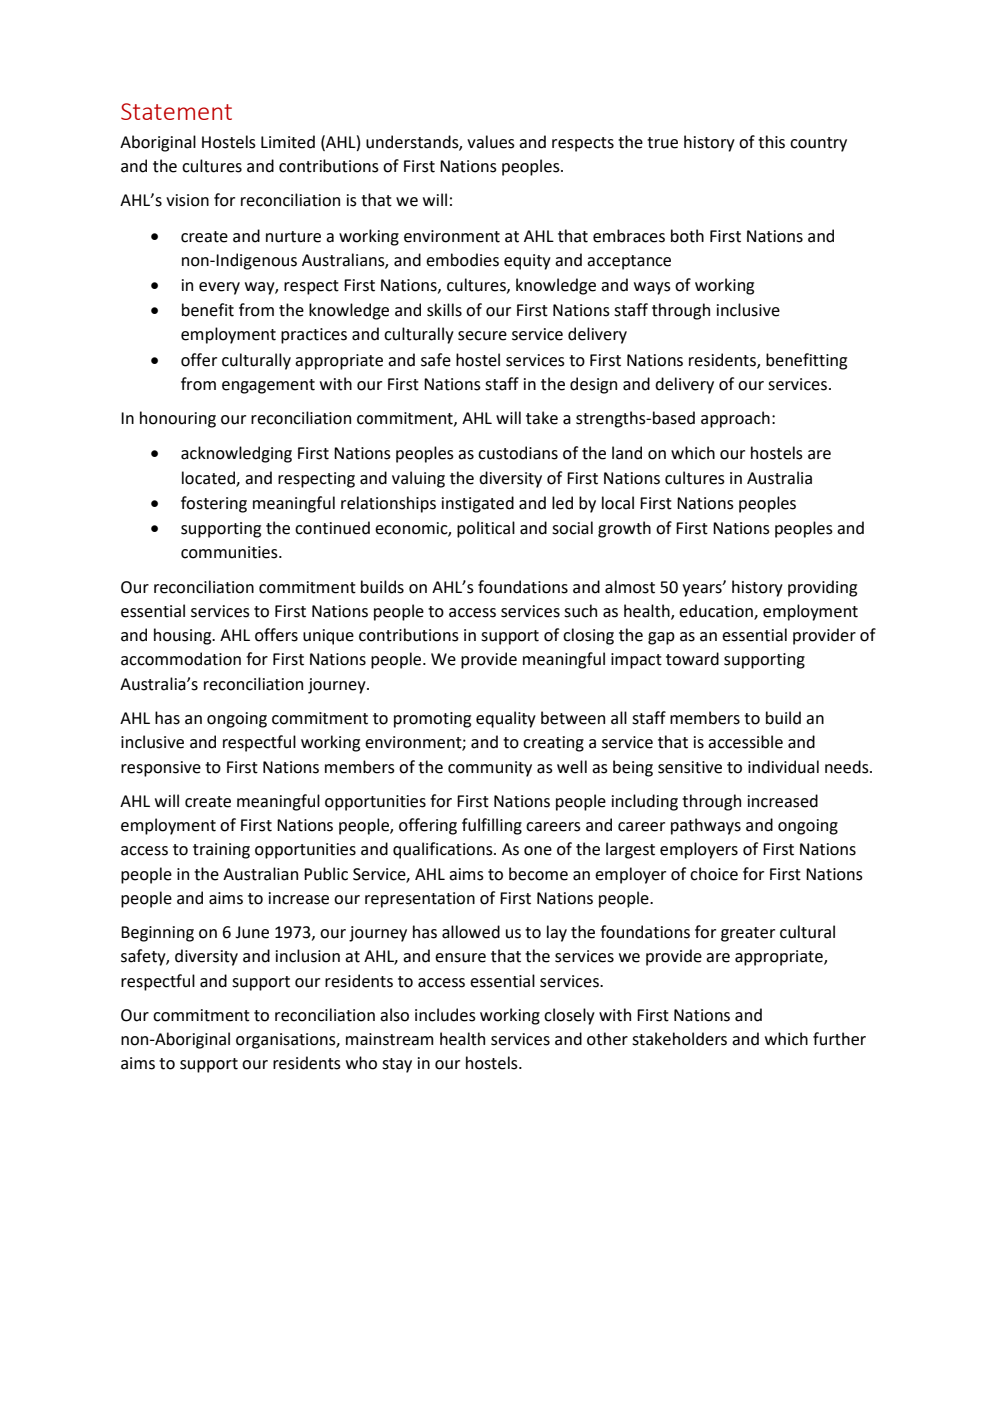 The height and width of the document is (1409, 996). What do you see at coordinates (687, 236) in the document?
I see `both` at bounding box center [687, 236].
